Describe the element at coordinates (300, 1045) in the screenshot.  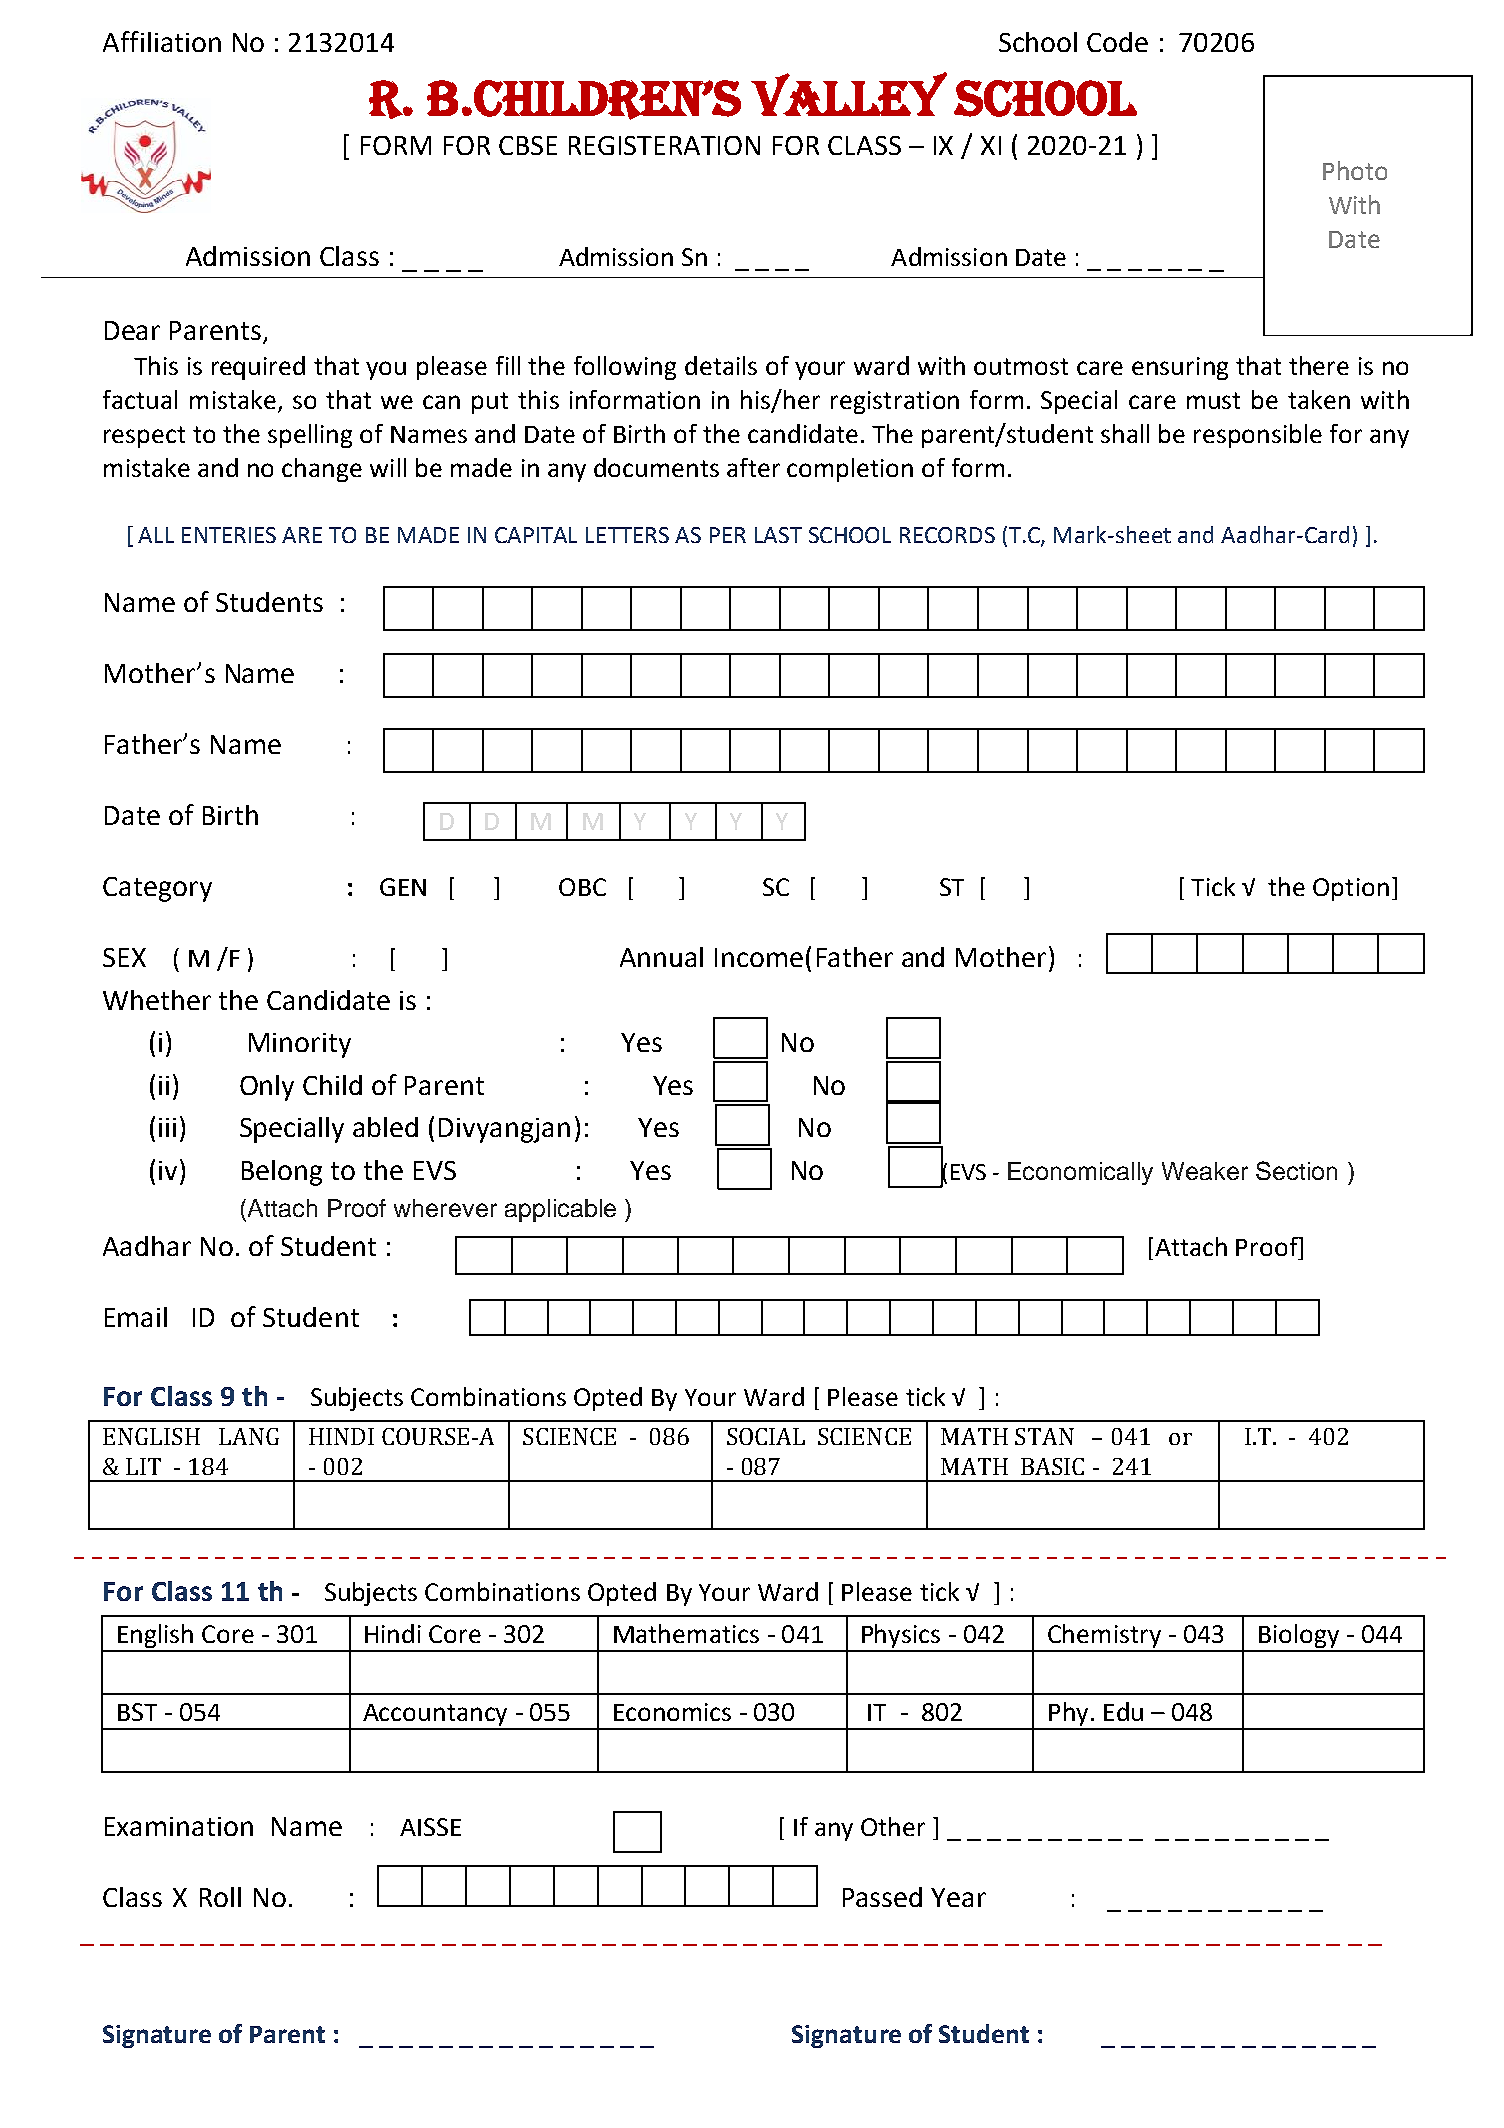
I see `Minority` at that location.
